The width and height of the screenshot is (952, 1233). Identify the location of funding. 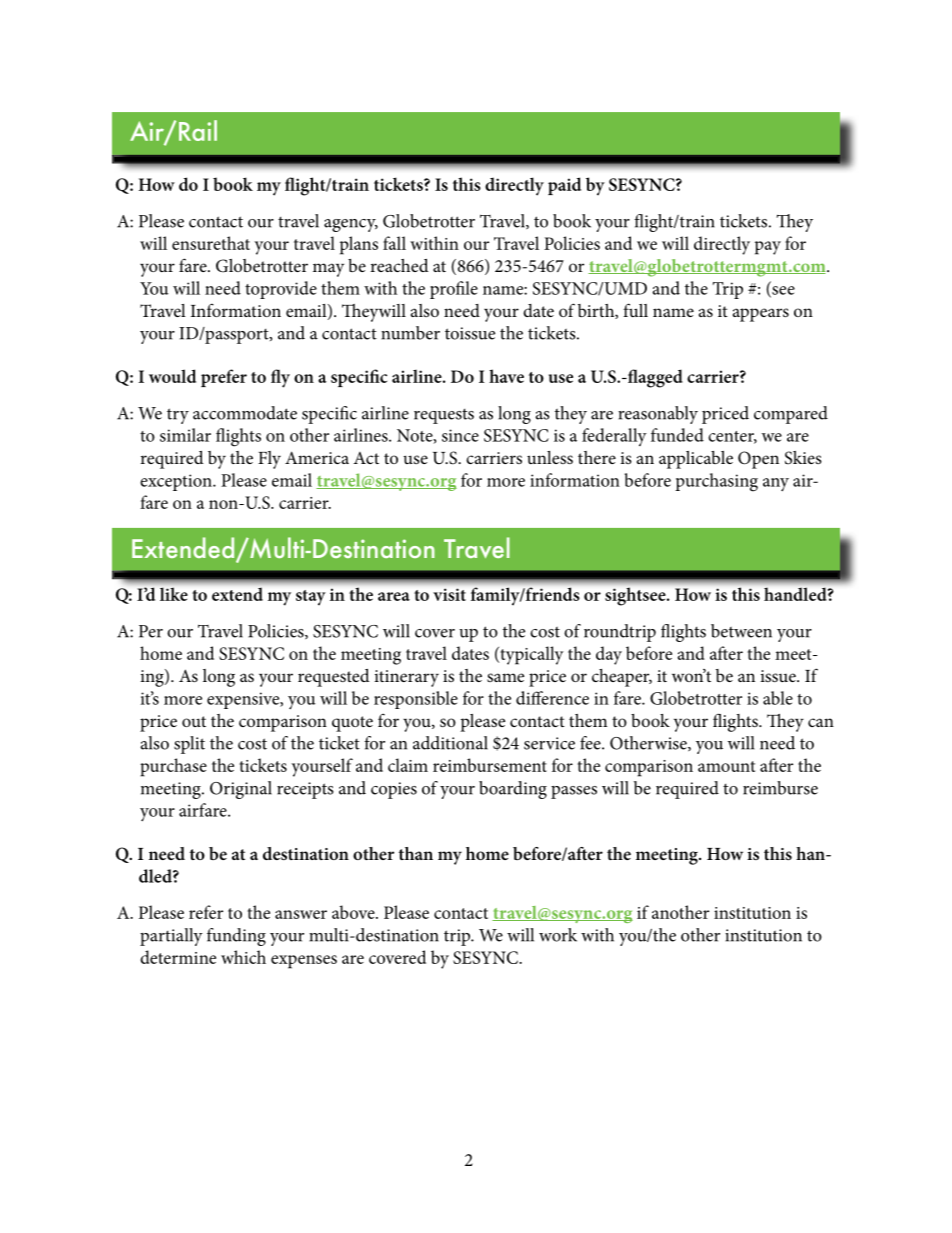
(236, 937).
